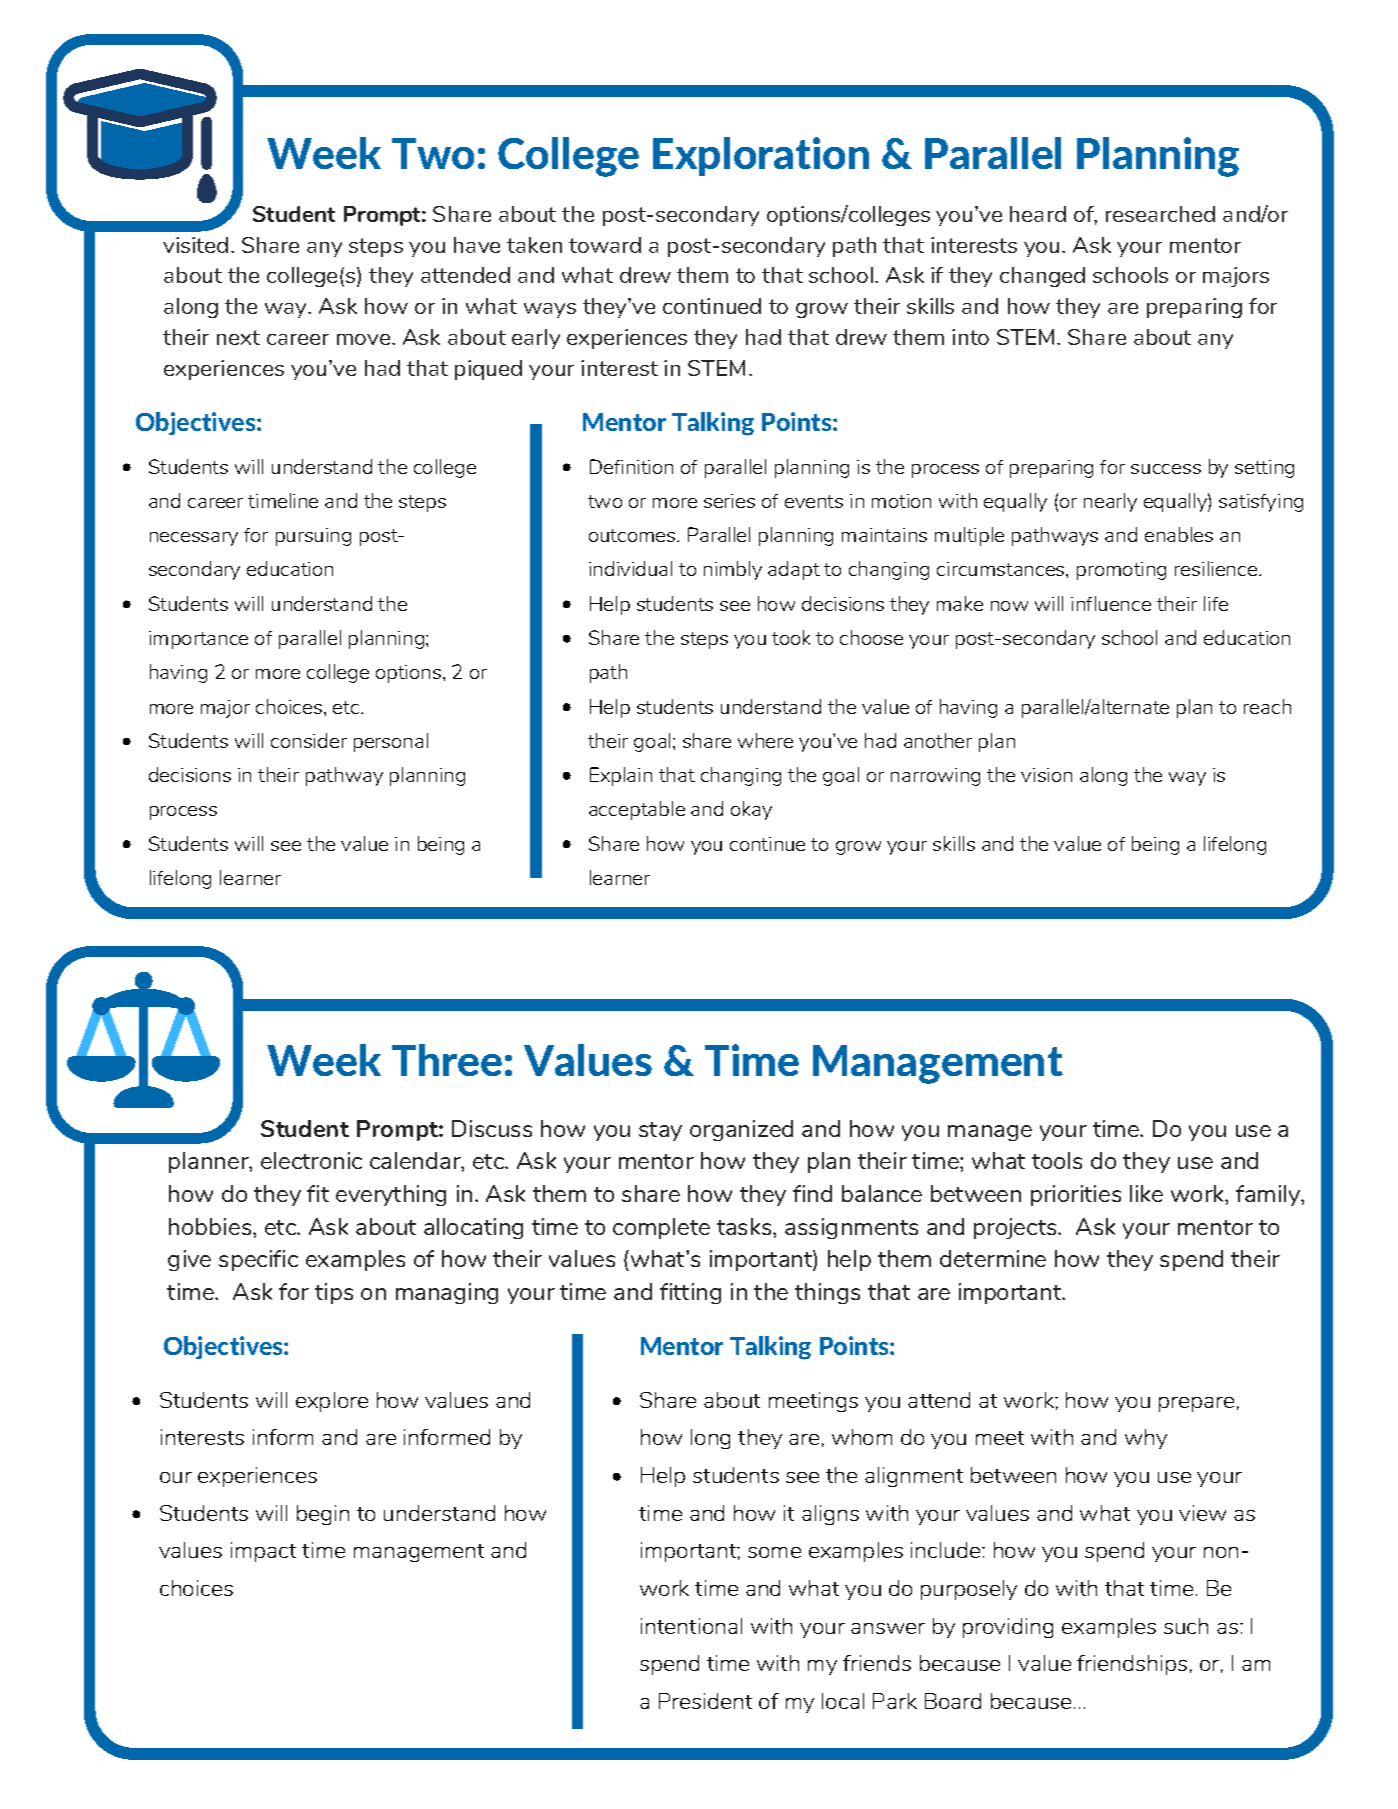 The image size is (1398, 1809). Describe the element at coordinates (751, 810) in the image. I see `okay` at that location.
